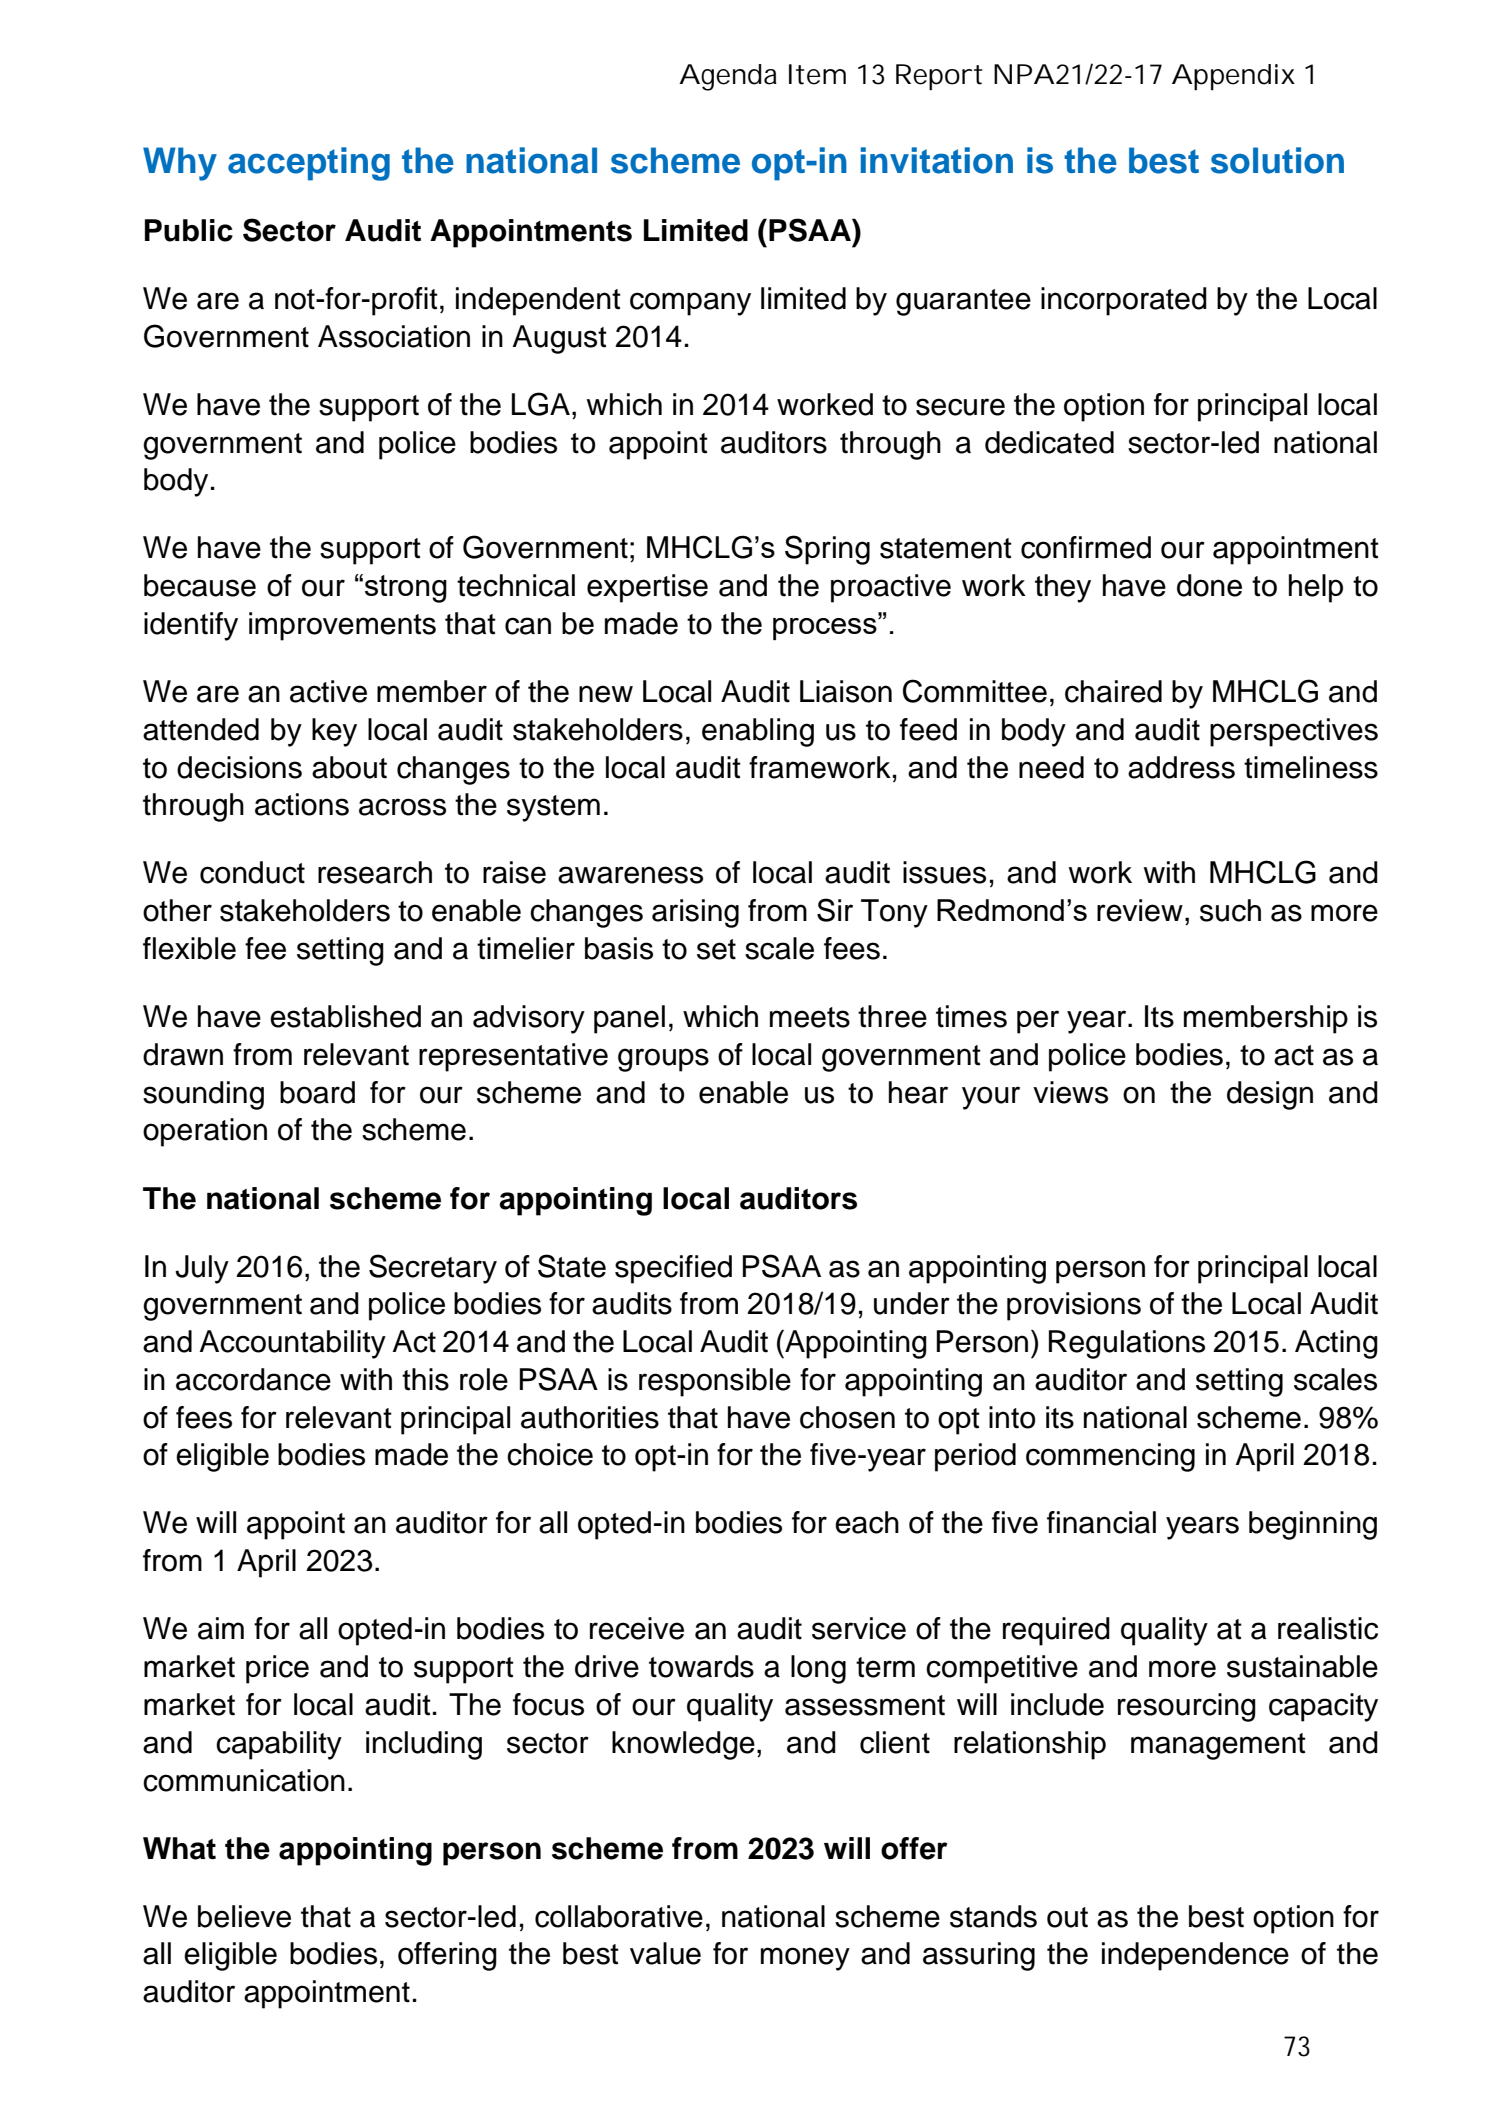 This document has height=2121, width=1500. Describe the element at coordinates (309, 164) in the document. I see `accepting` at that location.
